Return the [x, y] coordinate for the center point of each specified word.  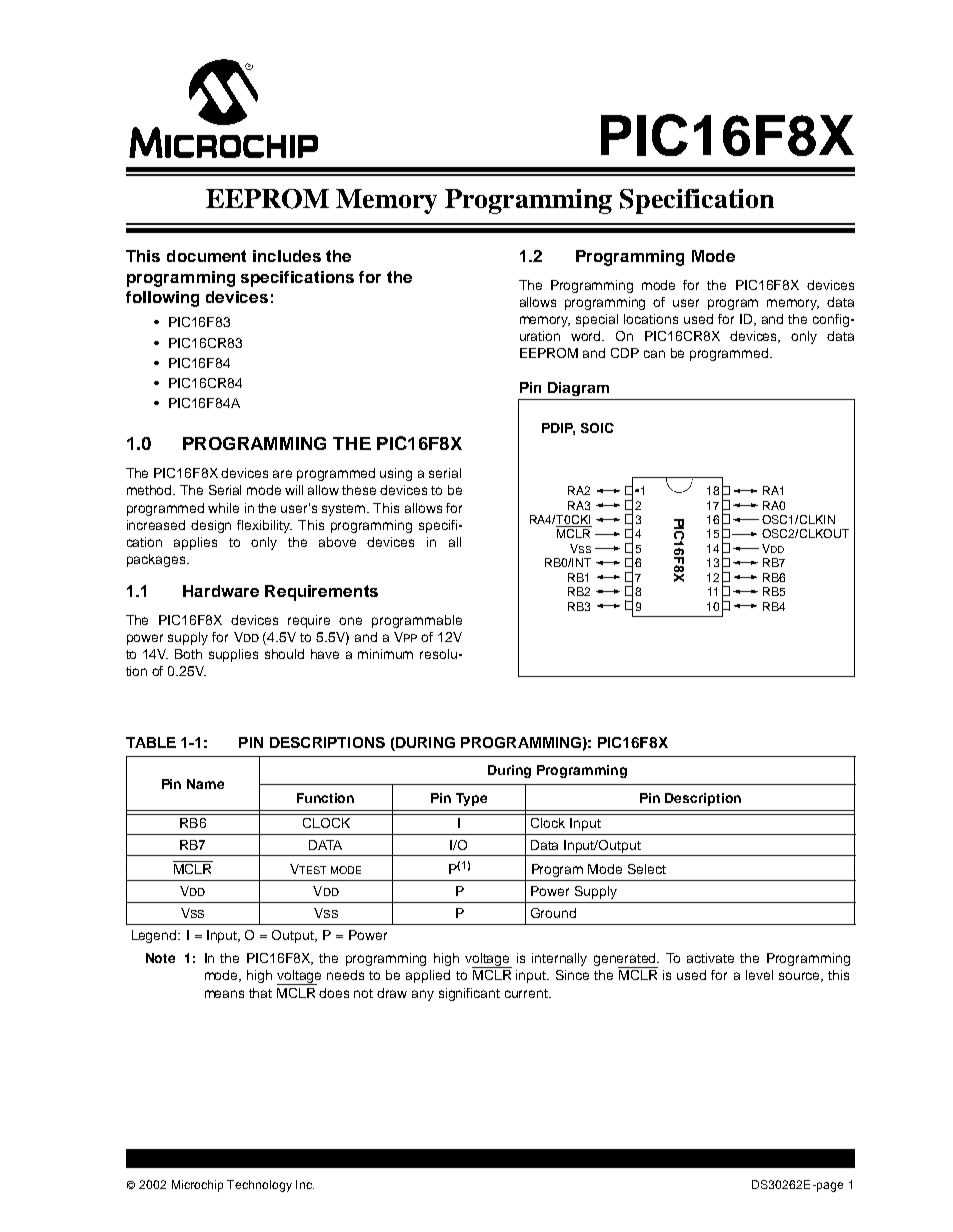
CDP [625, 353]
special [597, 320]
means [224, 994]
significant [469, 994]
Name [205, 784]
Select [647, 869]
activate [710, 958]
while [223, 508]
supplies [233, 655]
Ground [553, 913]
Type [471, 799]
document [206, 256]
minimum [385, 654]
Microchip [197, 1186]
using [396, 474]
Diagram [578, 389]
